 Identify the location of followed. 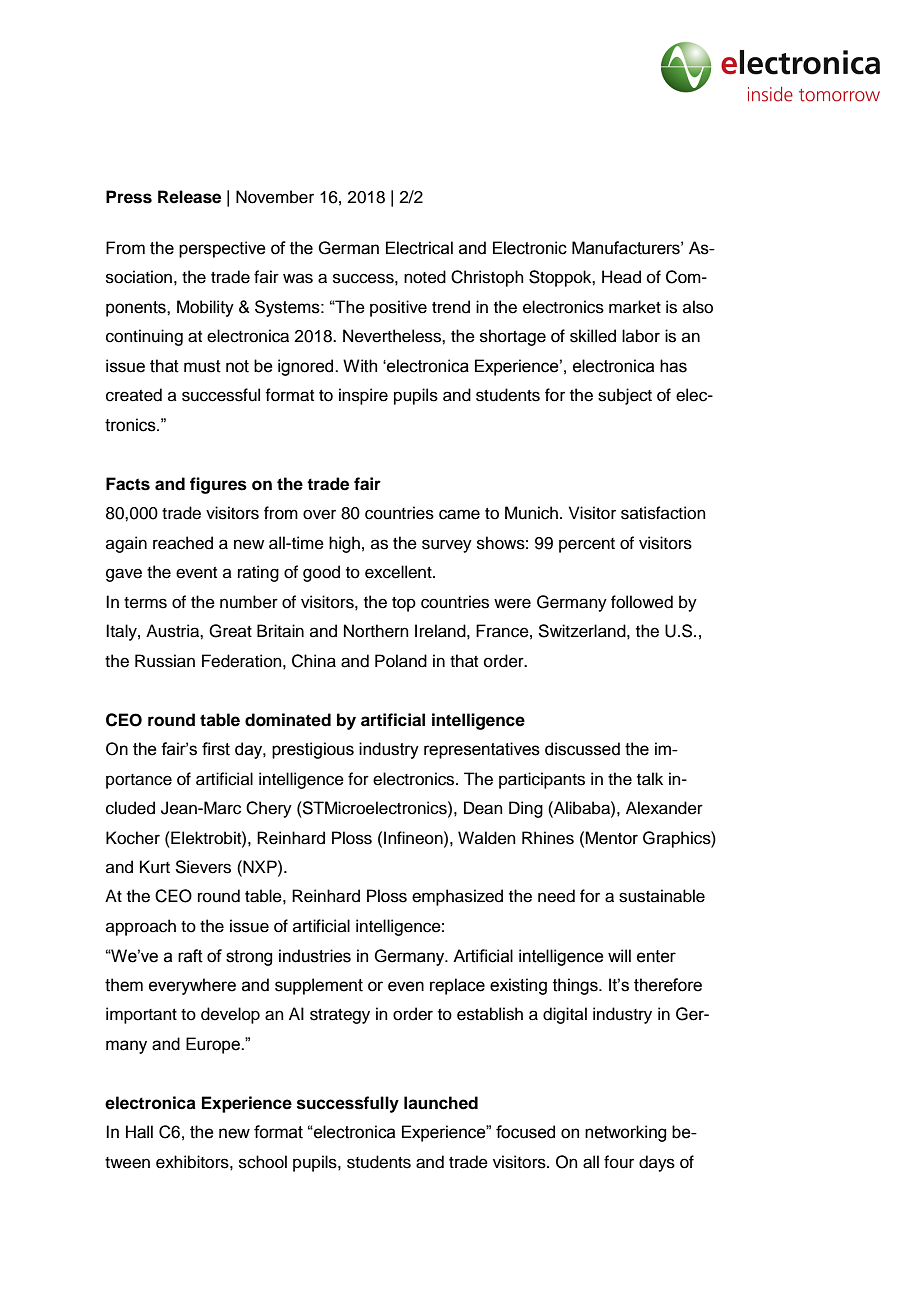
(642, 602).
